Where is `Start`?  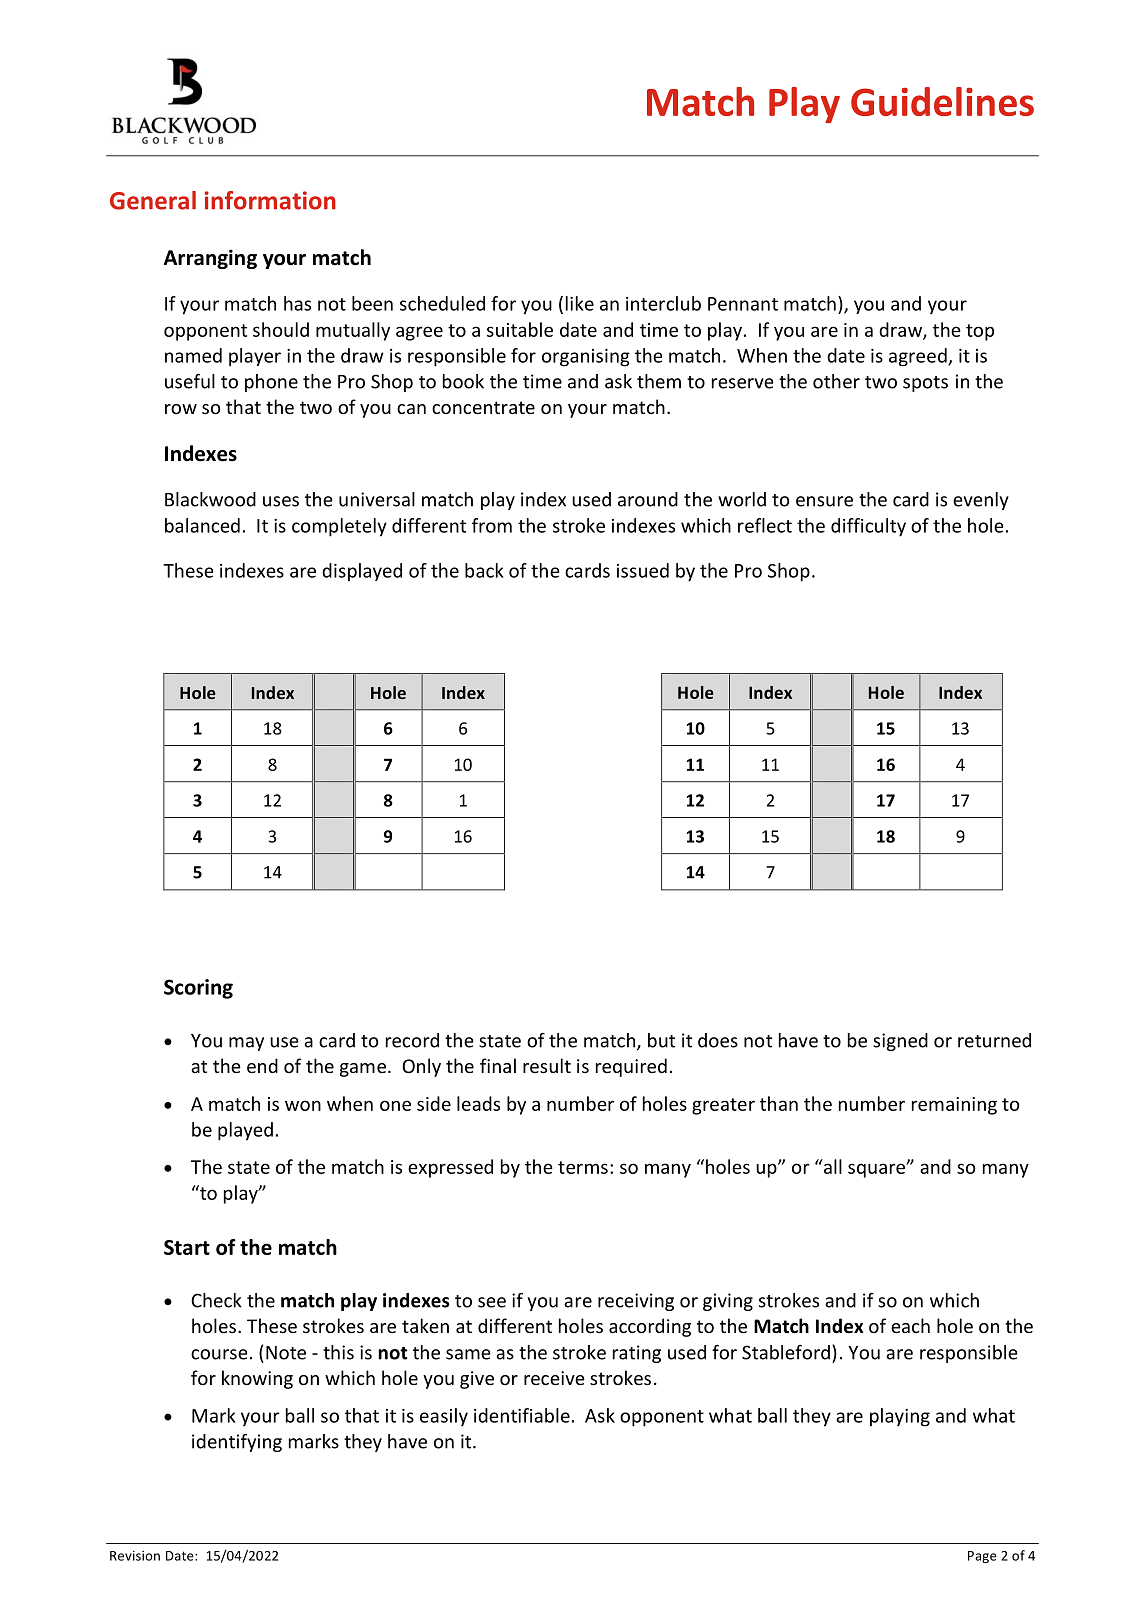
Start is located at coordinates (187, 1247).
